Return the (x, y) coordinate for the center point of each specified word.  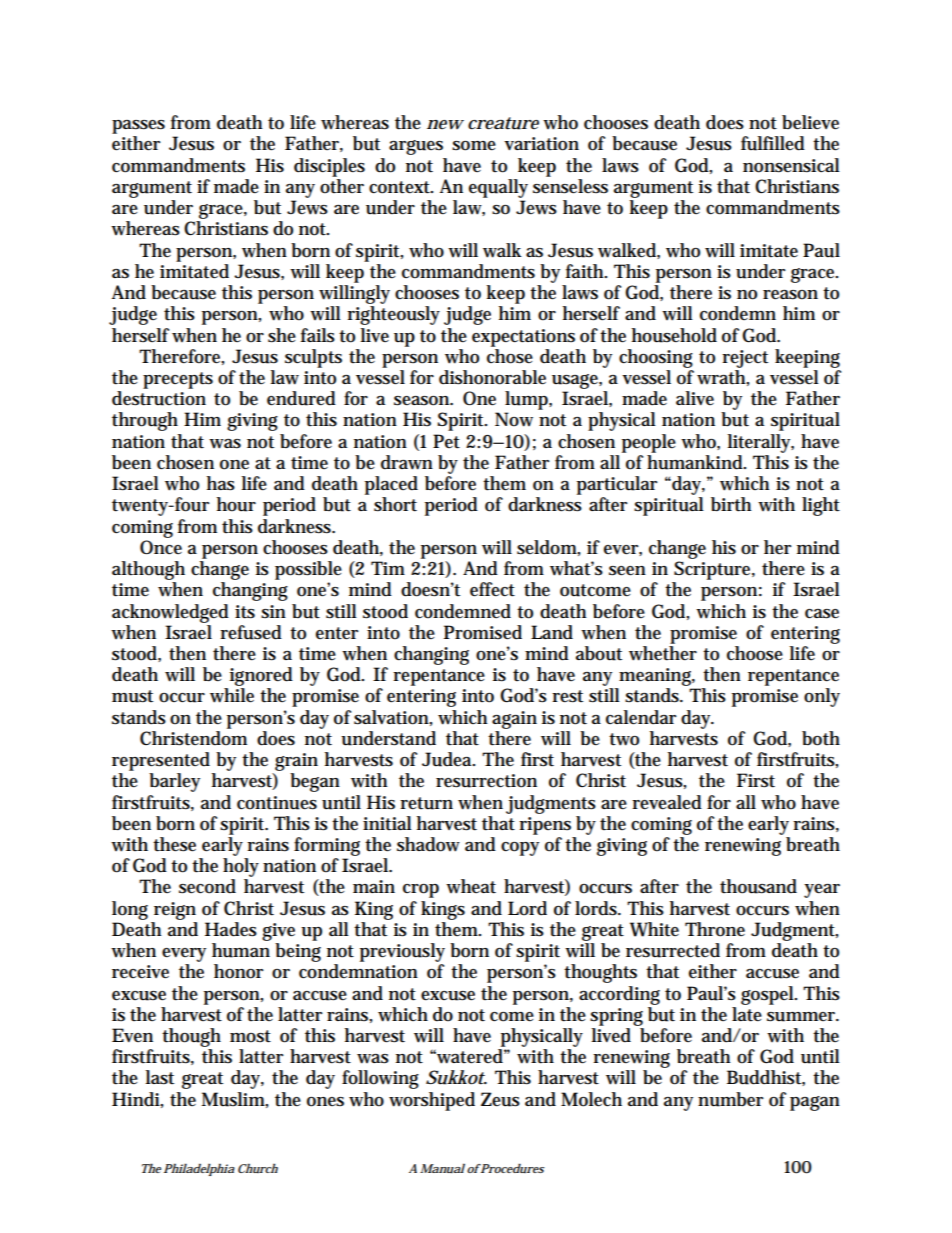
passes (138, 127)
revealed (667, 802)
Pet (446, 441)
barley (174, 782)
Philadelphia (199, 1169)
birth (731, 504)
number (730, 1099)
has (221, 483)
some (474, 146)
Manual (442, 1168)
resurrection (486, 781)
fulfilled (773, 143)
